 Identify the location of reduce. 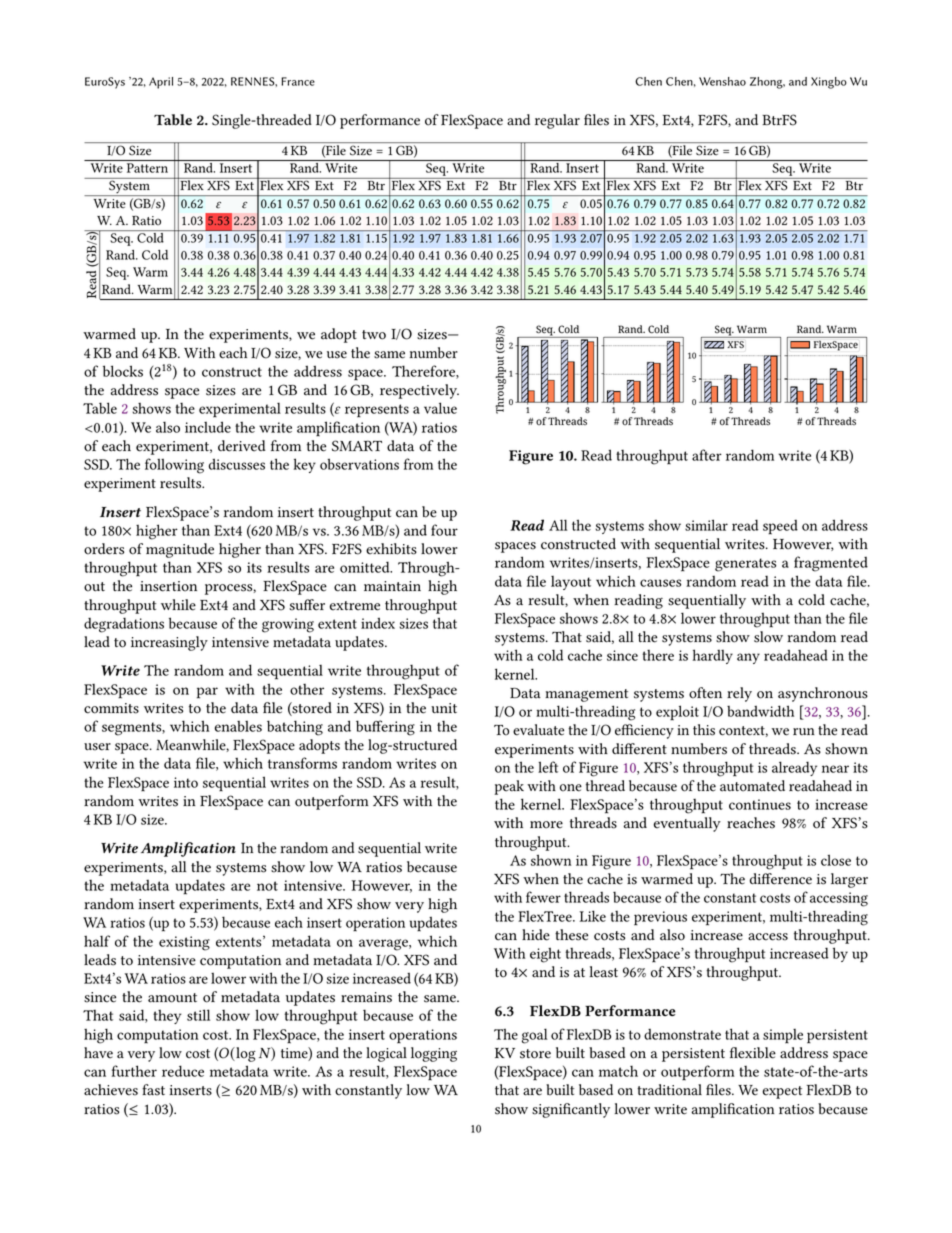
(183, 1071).
